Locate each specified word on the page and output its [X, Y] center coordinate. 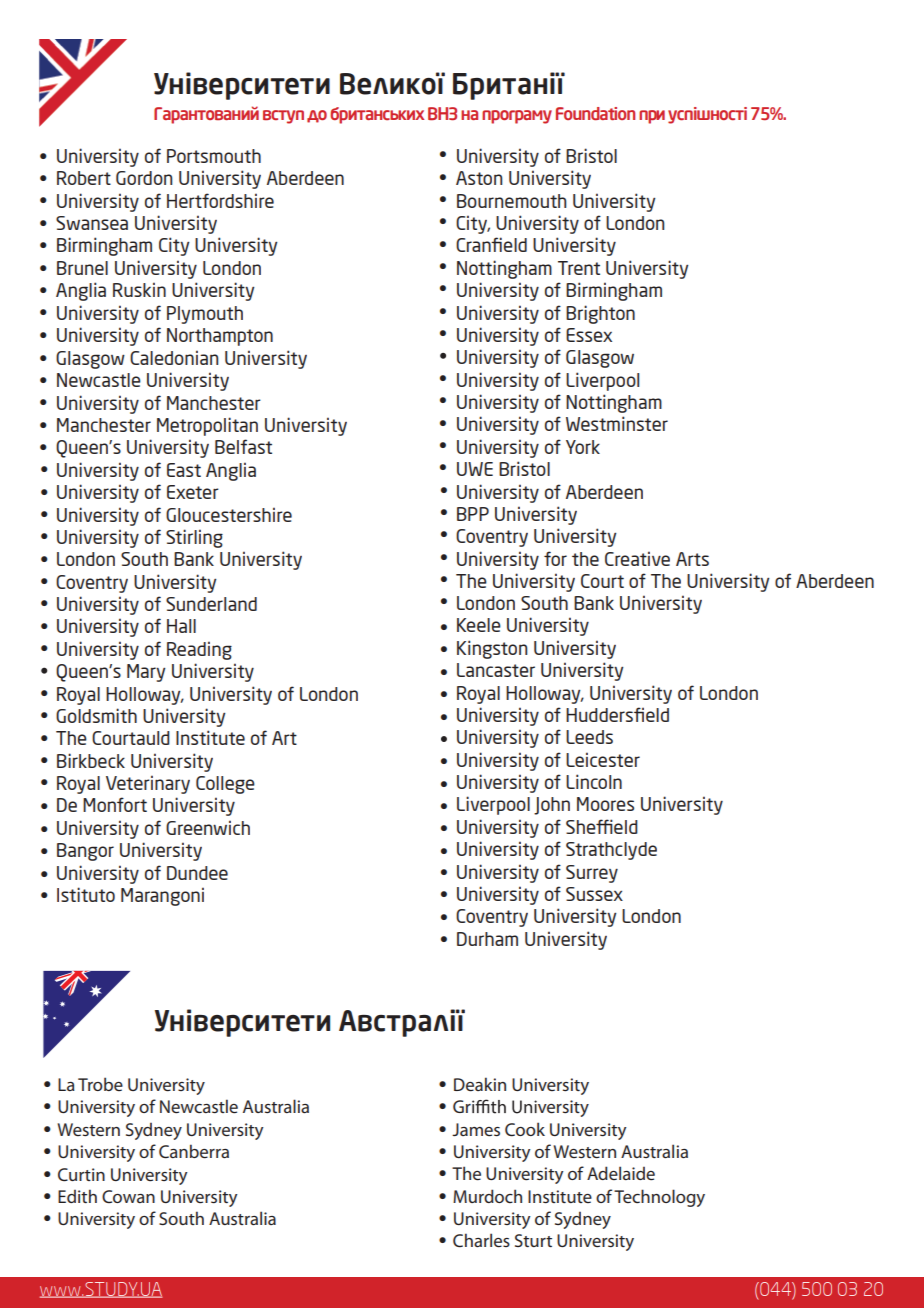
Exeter [193, 492]
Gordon [144, 178]
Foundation [595, 113]
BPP [473, 514]
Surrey [592, 874]
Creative [637, 558]
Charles [481, 1240]
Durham [487, 939]
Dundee [197, 873]
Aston [479, 178]
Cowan [128, 1196]
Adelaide [621, 1173]
